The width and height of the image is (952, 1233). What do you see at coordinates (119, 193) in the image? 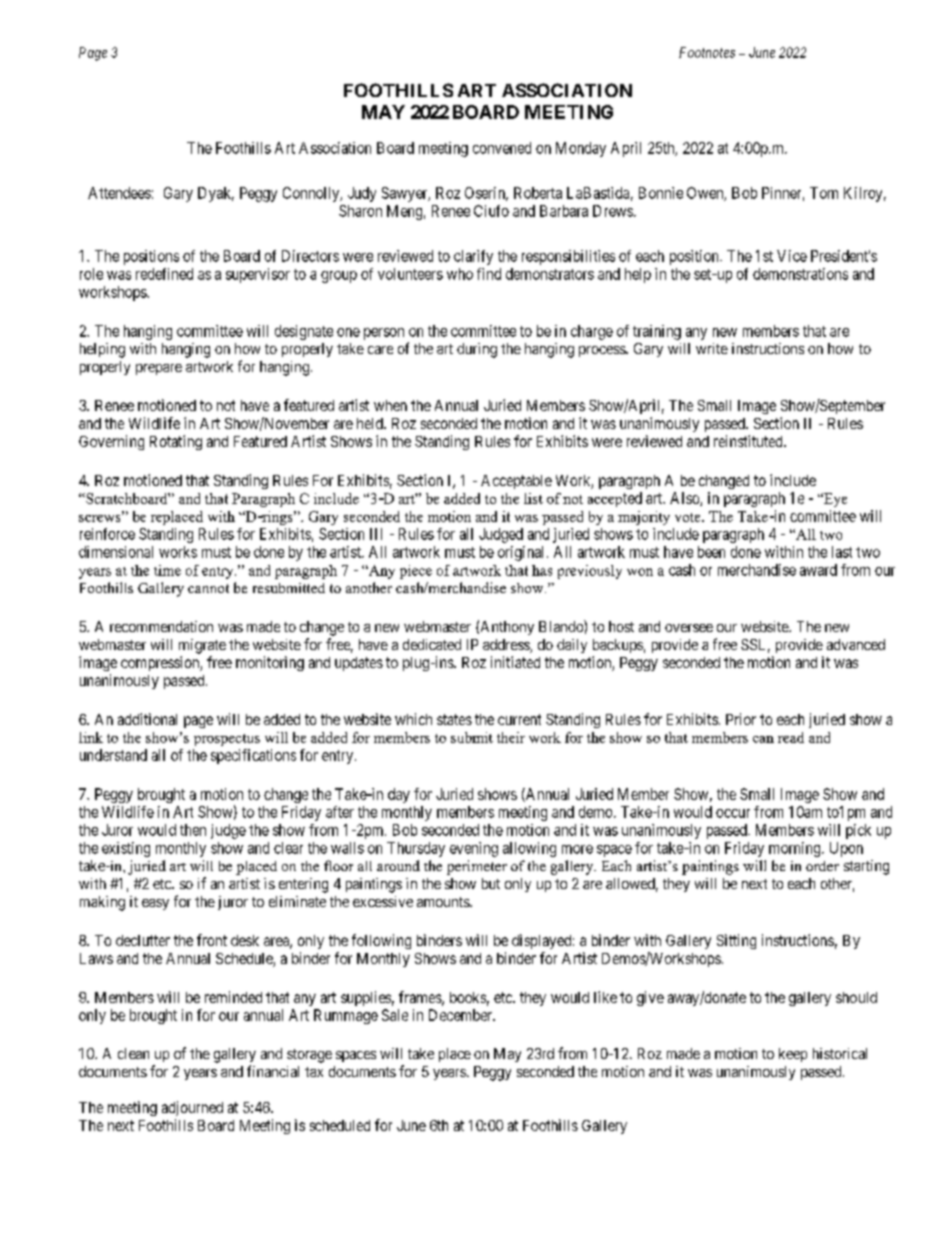
I see `Attendees` at bounding box center [119, 193].
